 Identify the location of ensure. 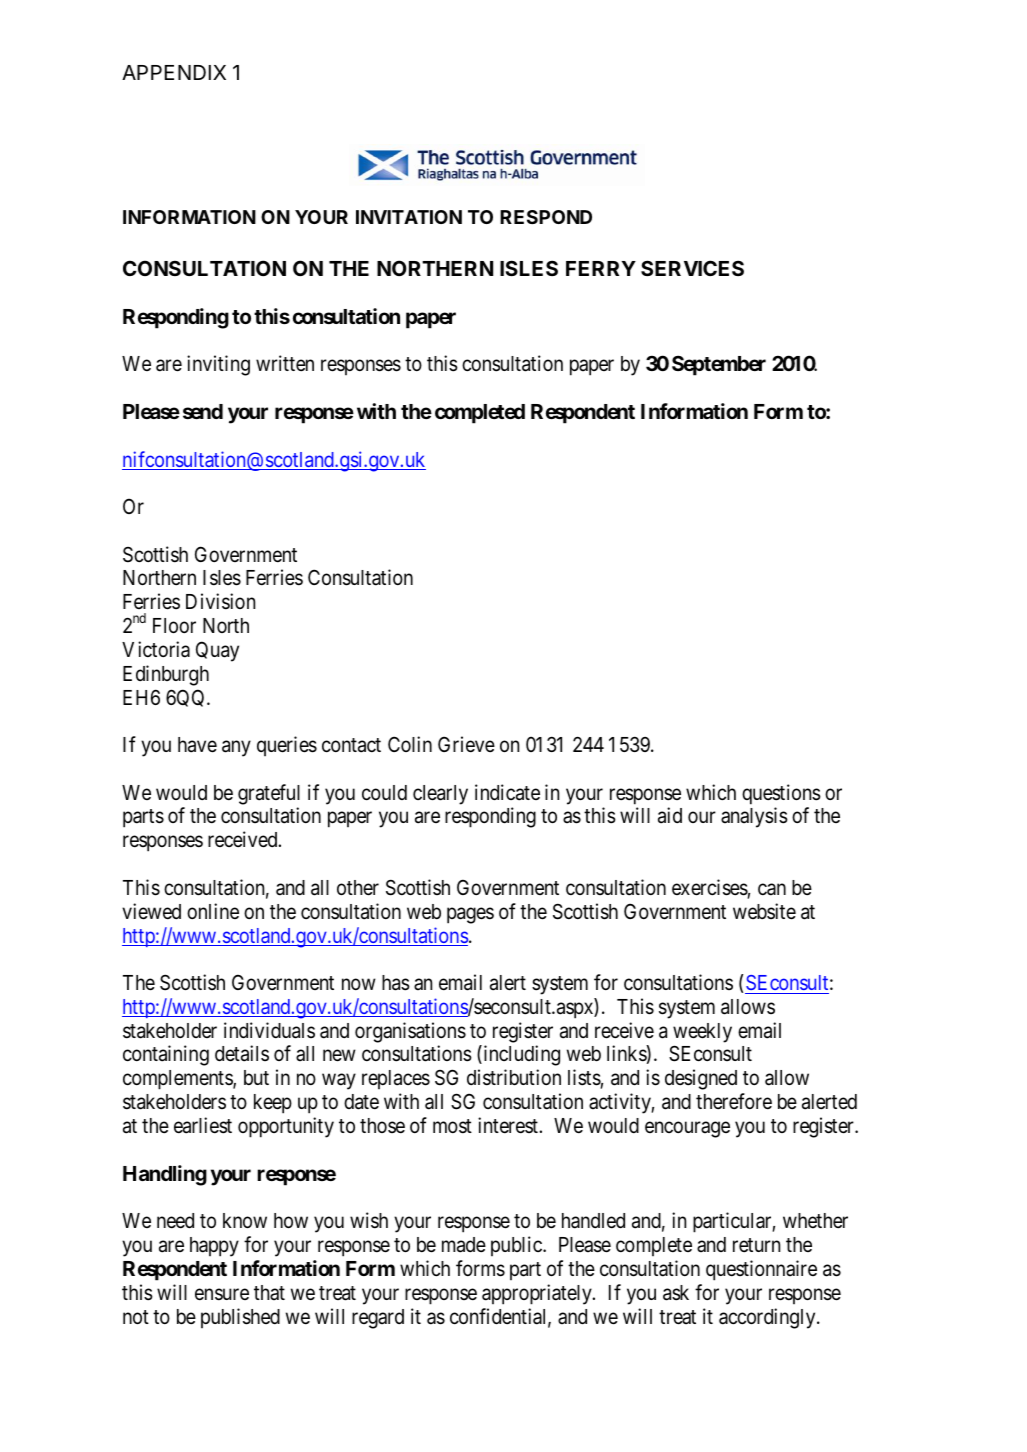
(222, 1294).
